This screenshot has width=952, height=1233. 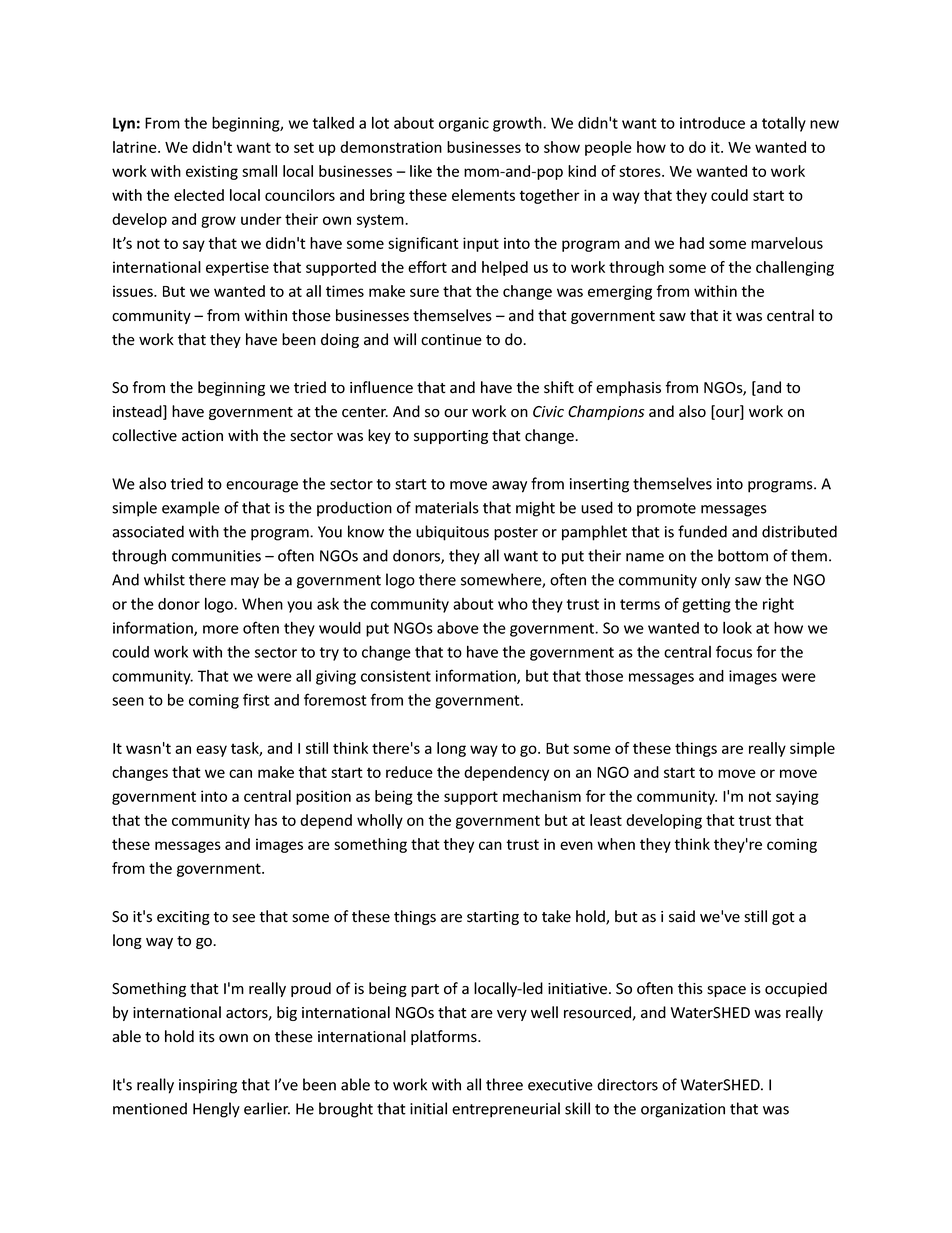 I want to click on introduce, so click(x=712, y=123).
